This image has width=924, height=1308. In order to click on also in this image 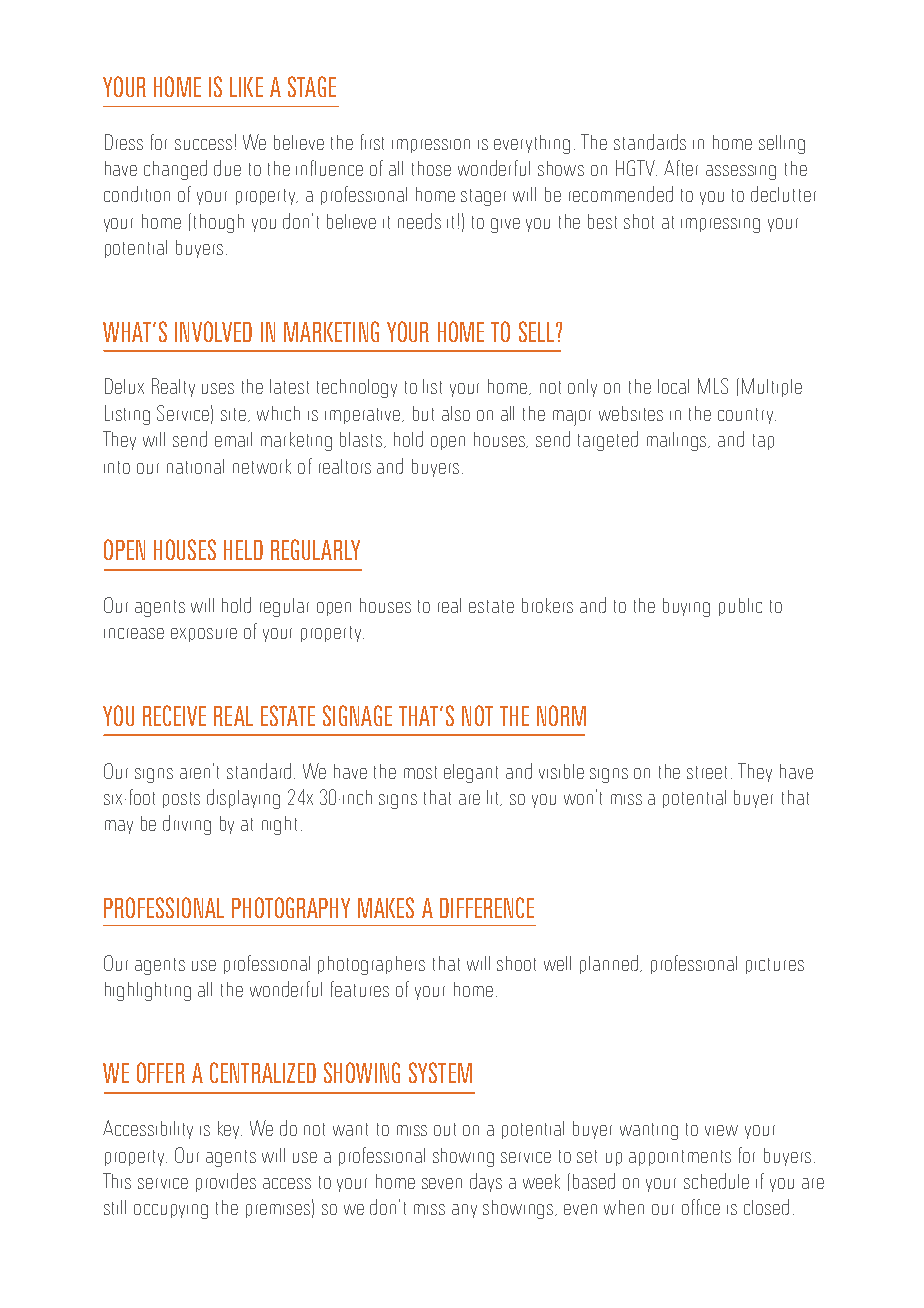, I will do `click(456, 413)`.
